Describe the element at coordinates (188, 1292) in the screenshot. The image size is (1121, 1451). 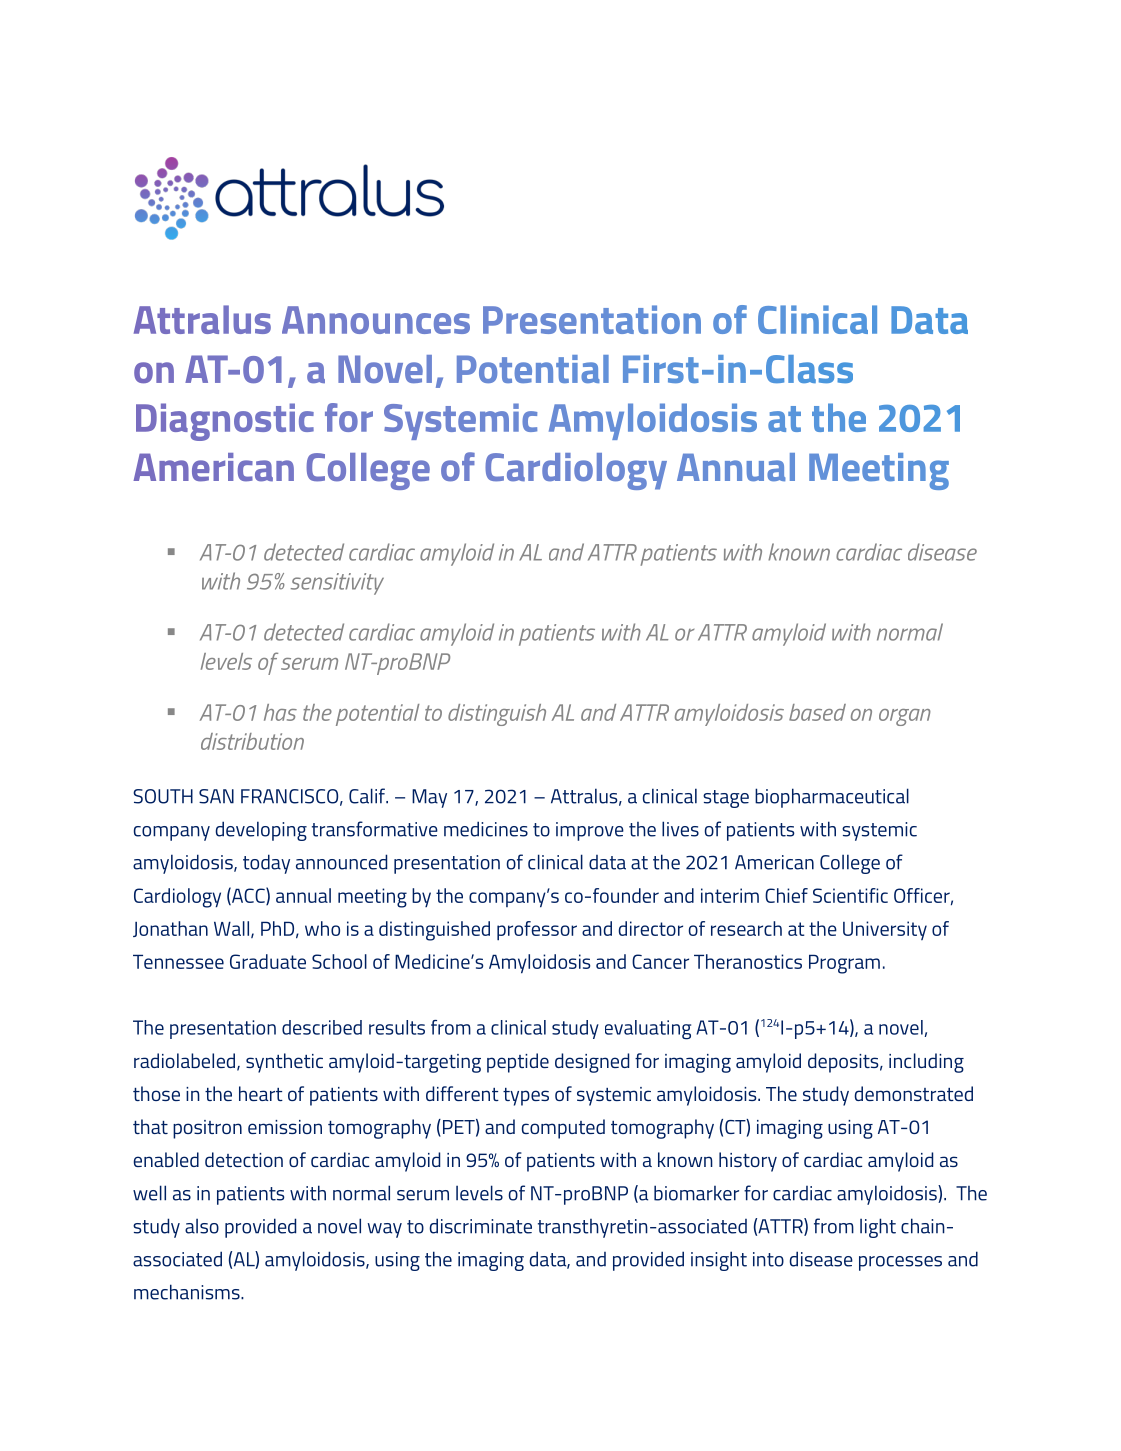
I see `mechanisms` at that location.
